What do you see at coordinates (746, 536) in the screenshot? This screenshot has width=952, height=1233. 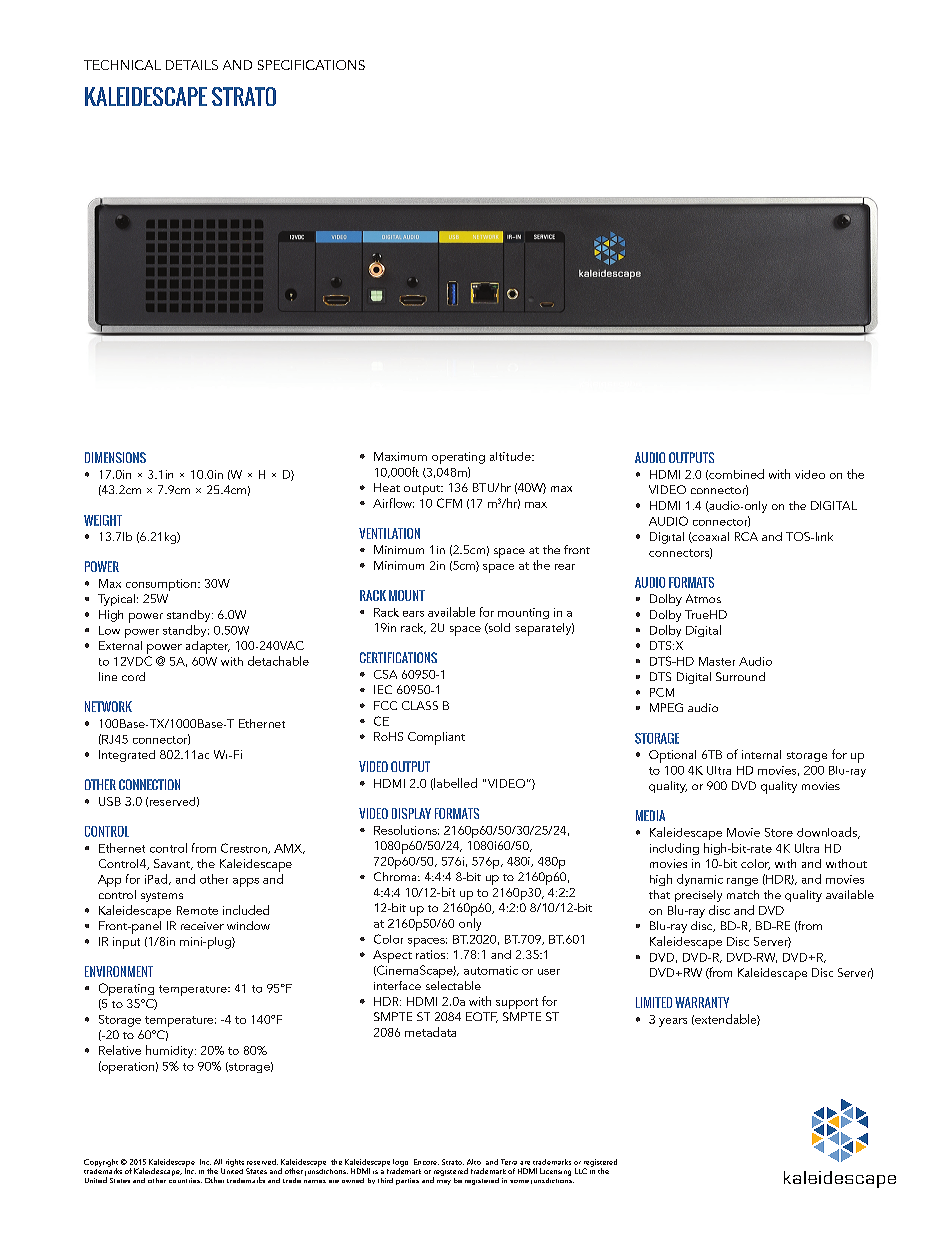 I see `RCA` at bounding box center [746, 536].
